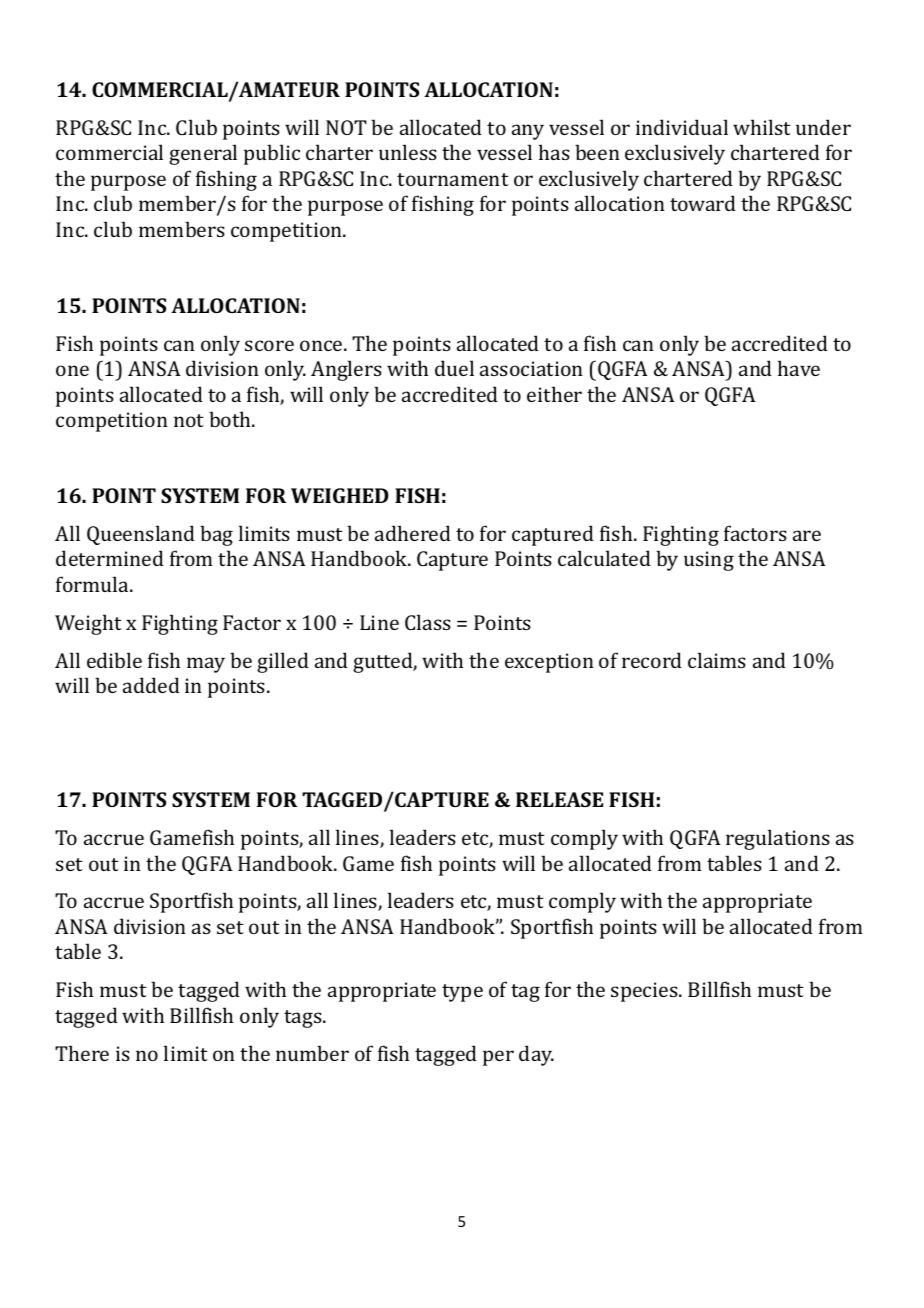 The height and width of the image is (1308, 924). What do you see at coordinates (559, 799) in the image?
I see `RELEASE` at bounding box center [559, 799].
